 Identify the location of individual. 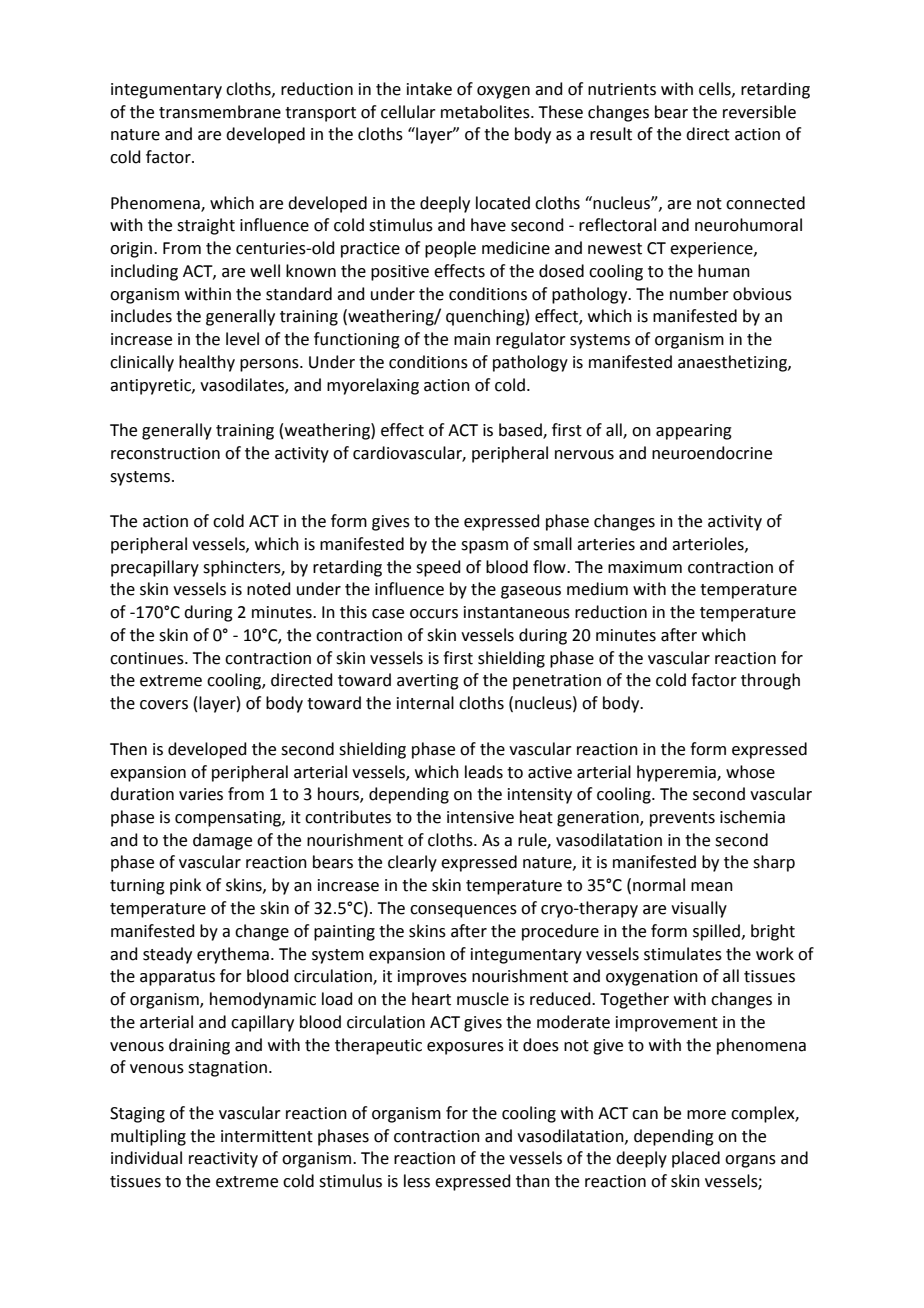
(146, 1158).
